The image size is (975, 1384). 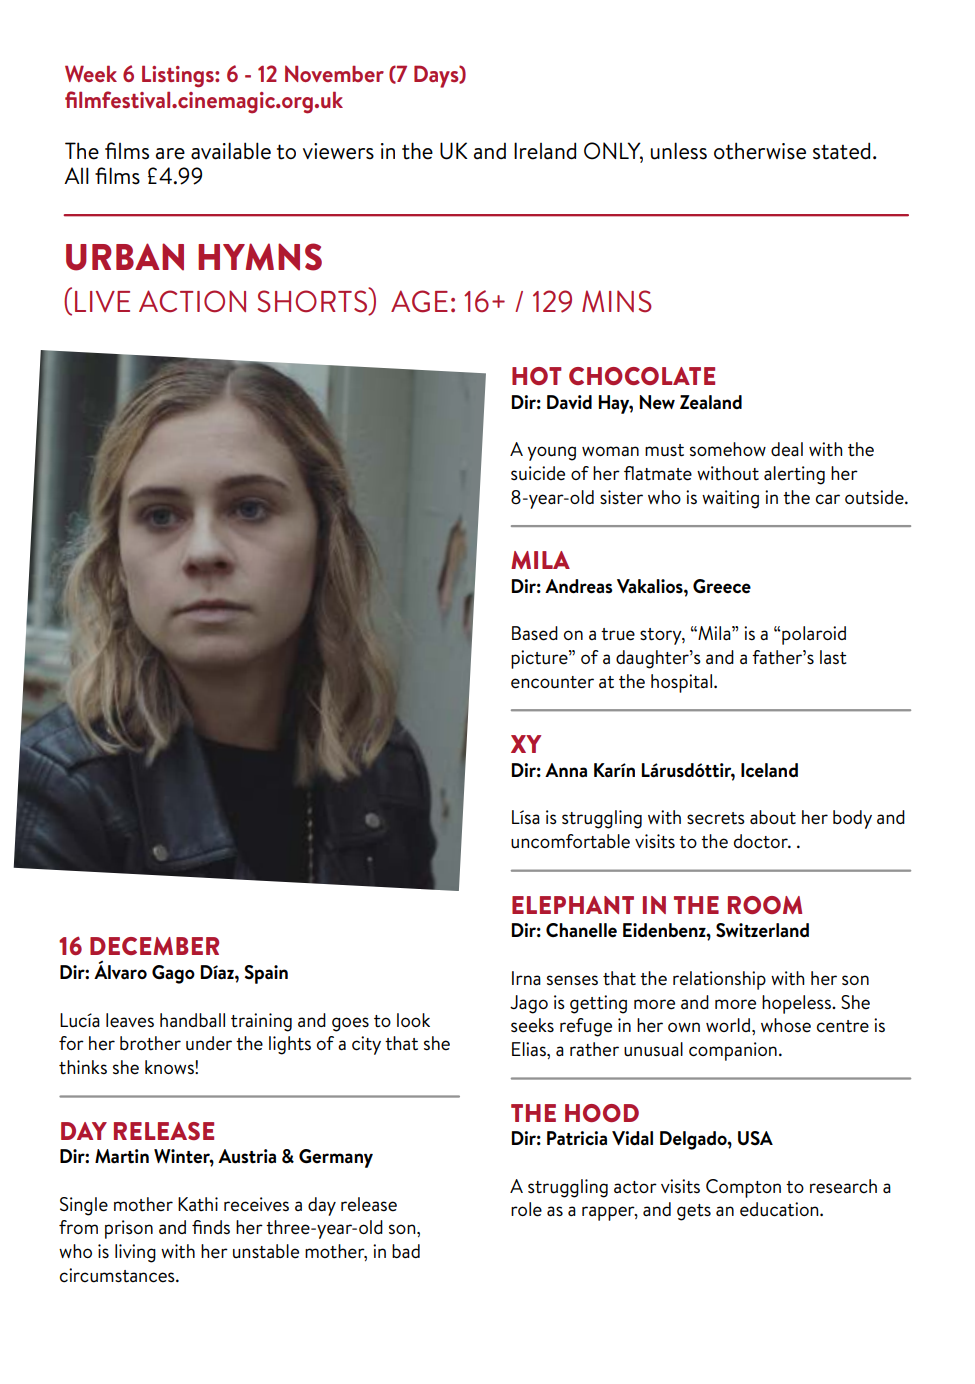 I want to click on HOT, so click(x=537, y=376).
